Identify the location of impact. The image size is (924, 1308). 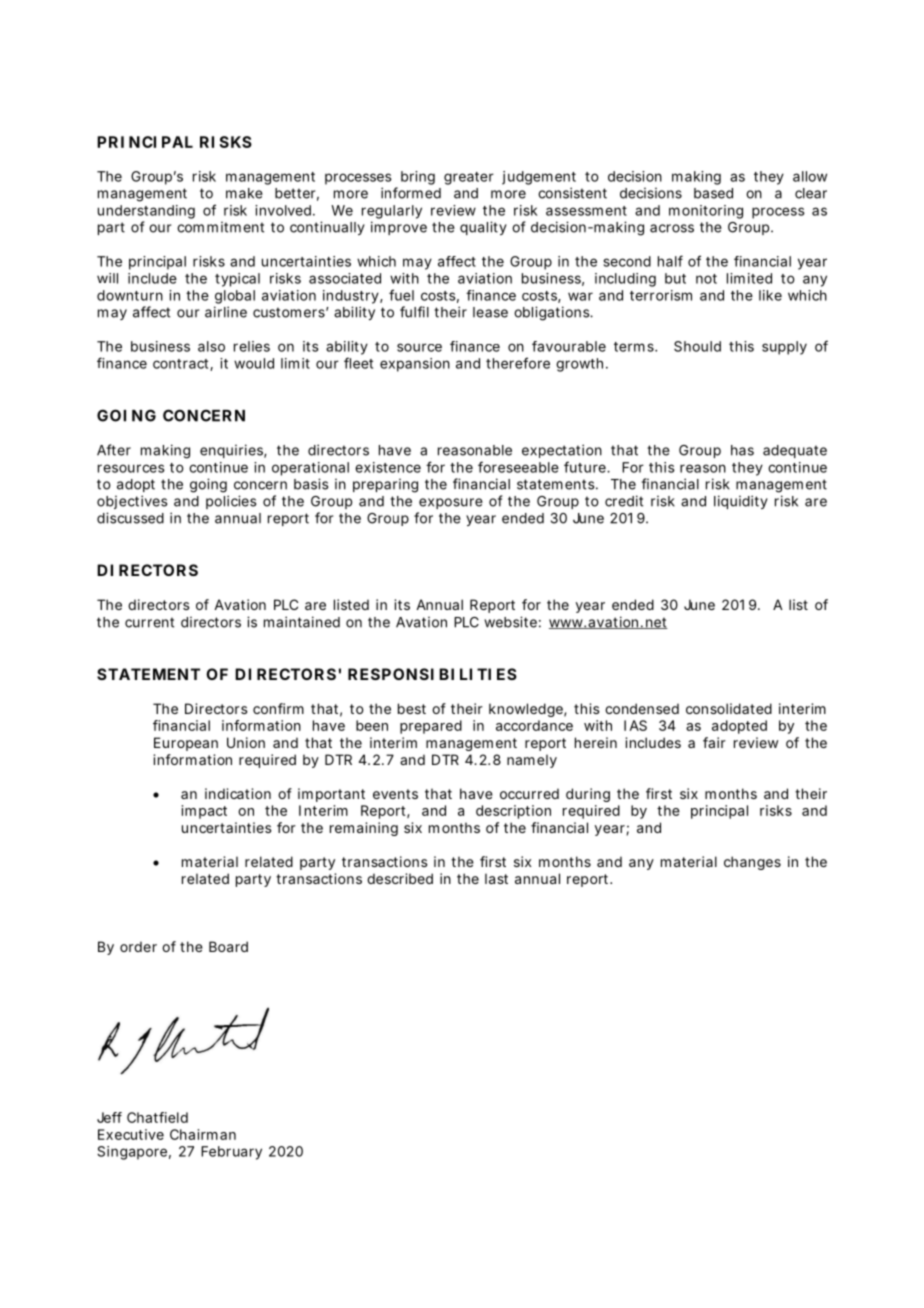
(204, 812).
